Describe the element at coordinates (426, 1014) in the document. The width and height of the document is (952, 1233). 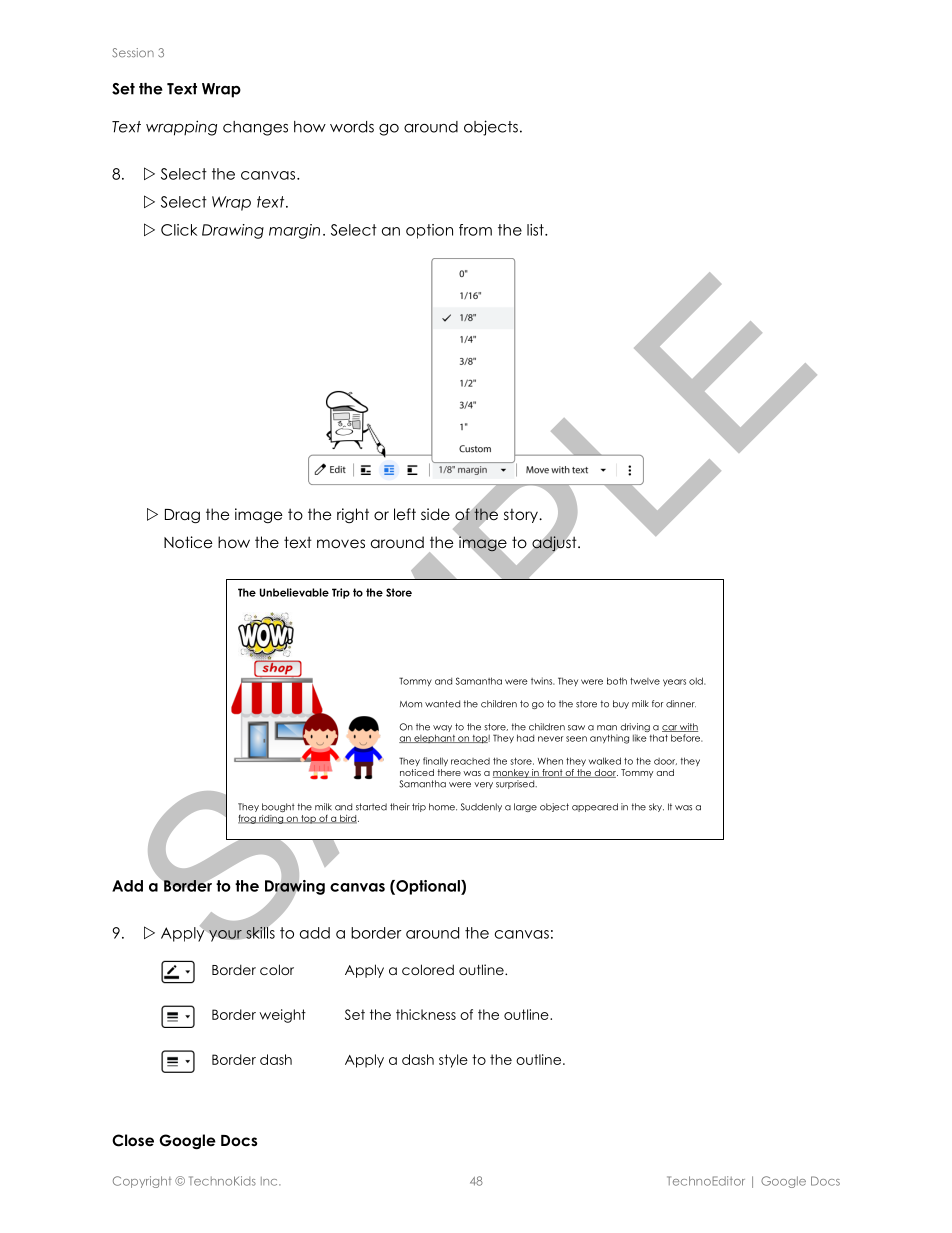
I see `thickness` at that location.
